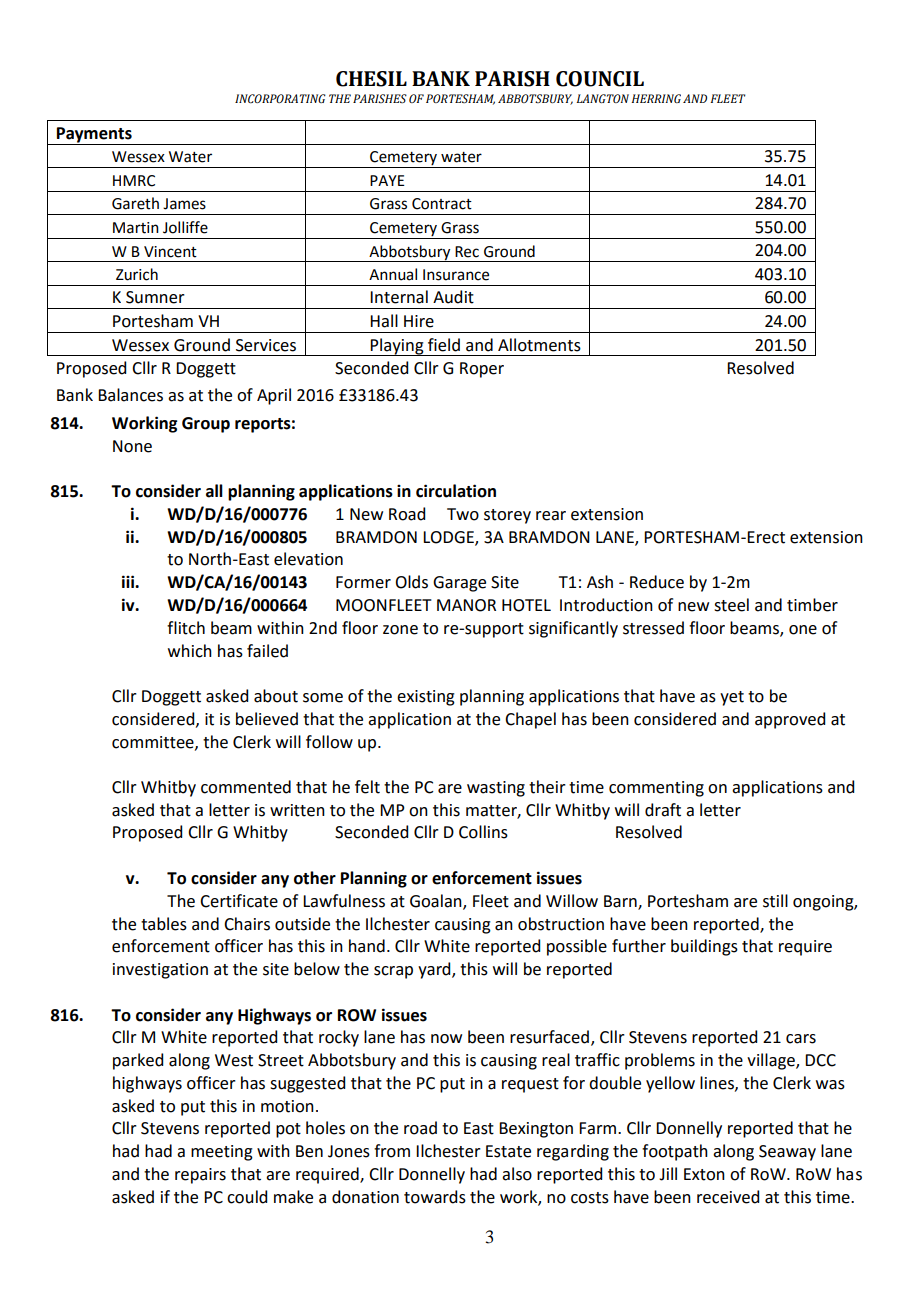  What do you see at coordinates (731, 605) in the document?
I see `steel` at bounding box center [731, 605].
